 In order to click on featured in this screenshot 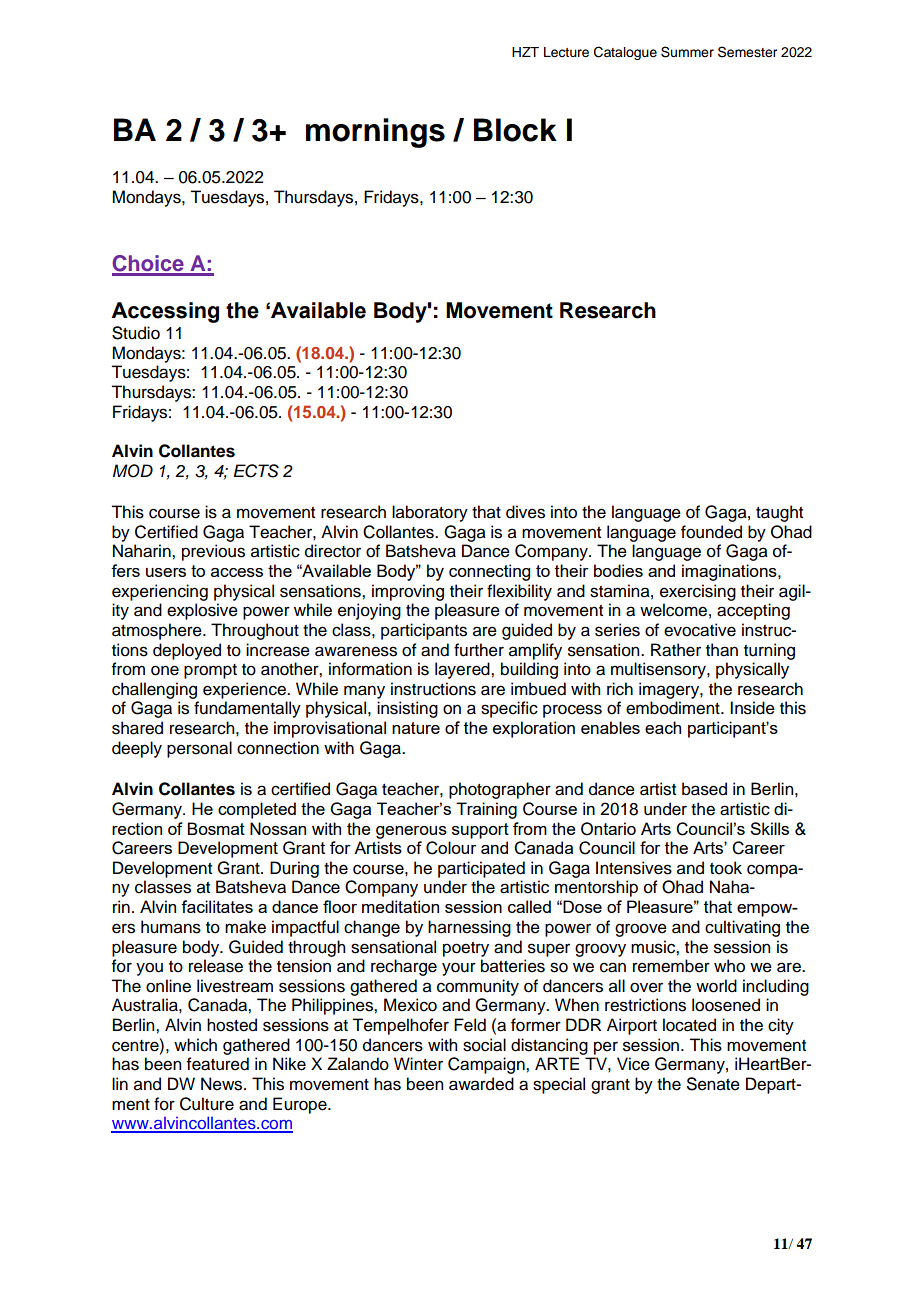, I will do `click(218, 1064)`.
